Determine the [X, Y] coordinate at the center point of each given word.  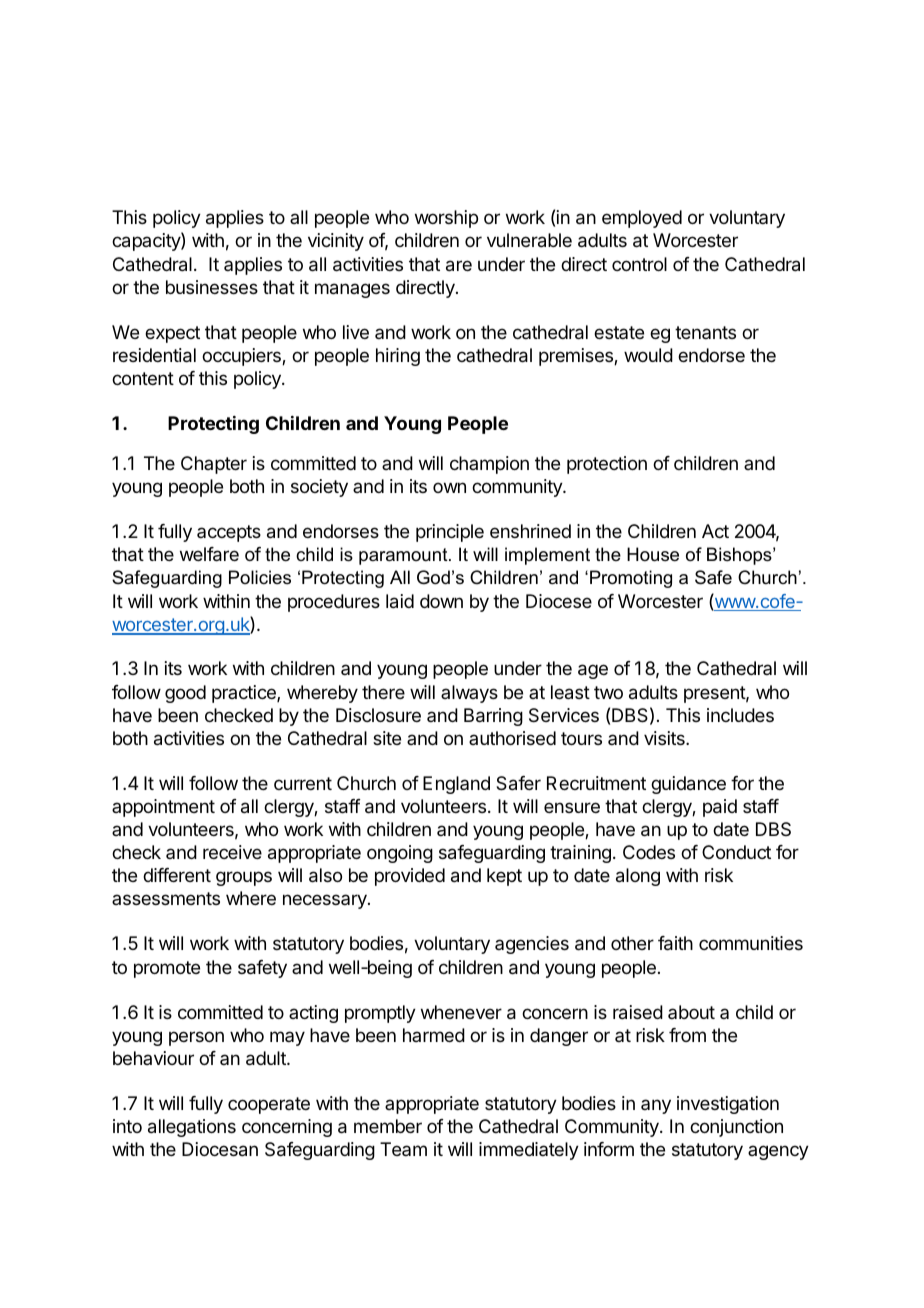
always [469, 694]
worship [446, 219]
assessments [166, 898]
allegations [192, 1128]
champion [489, 465]
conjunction [736, 1128]
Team [403, 1149]
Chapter [214, 465]
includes [740, 715]
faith [675, 943]
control [639, 264]
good [185, 694]
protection [607, 465]
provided [410, 877]
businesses [212, 287]
